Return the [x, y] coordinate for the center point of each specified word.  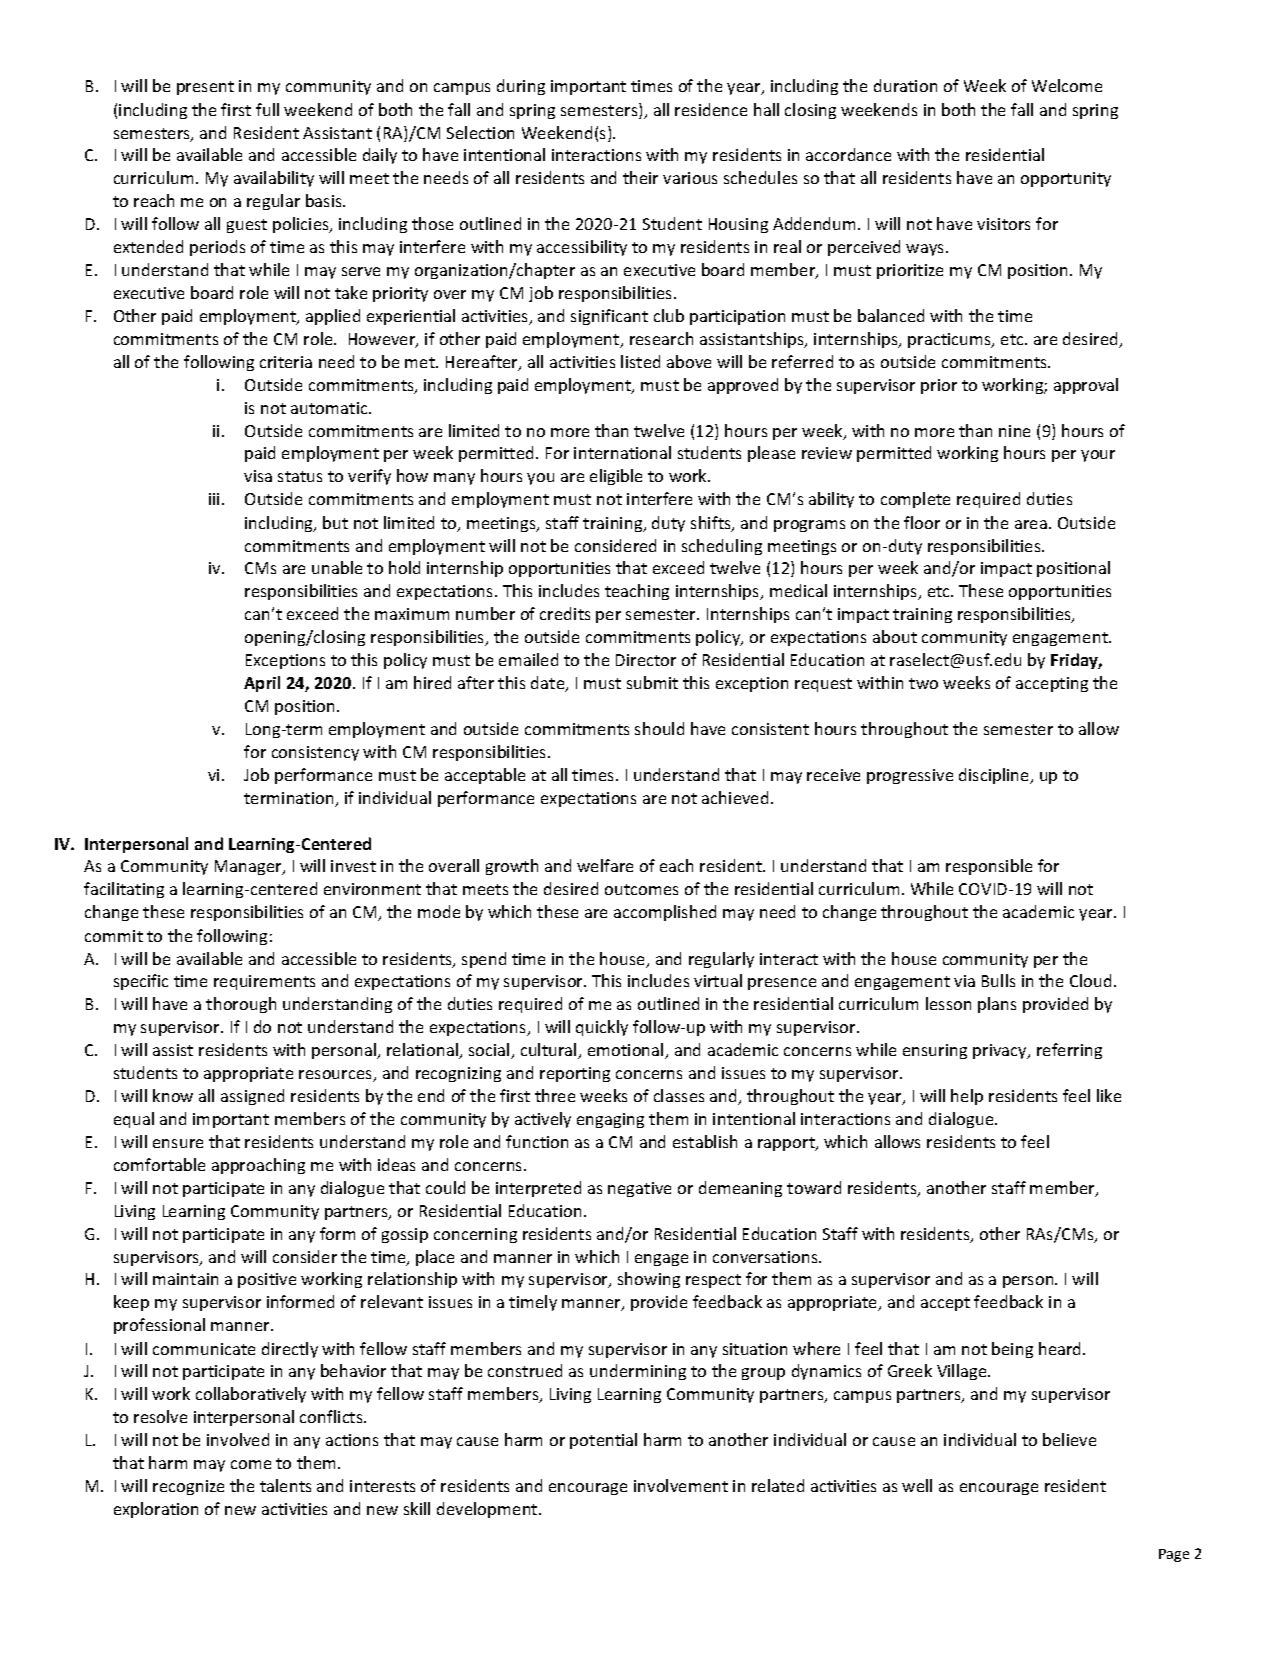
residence [711, 109]
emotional [627, 1051]
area [1031, 524]
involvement [681, 1485]
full [267, 109]
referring [1069, 1051]
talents [285, 1485]
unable [337, 567]
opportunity [1066, 179]
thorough [241, 1005]
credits [565, 613]
